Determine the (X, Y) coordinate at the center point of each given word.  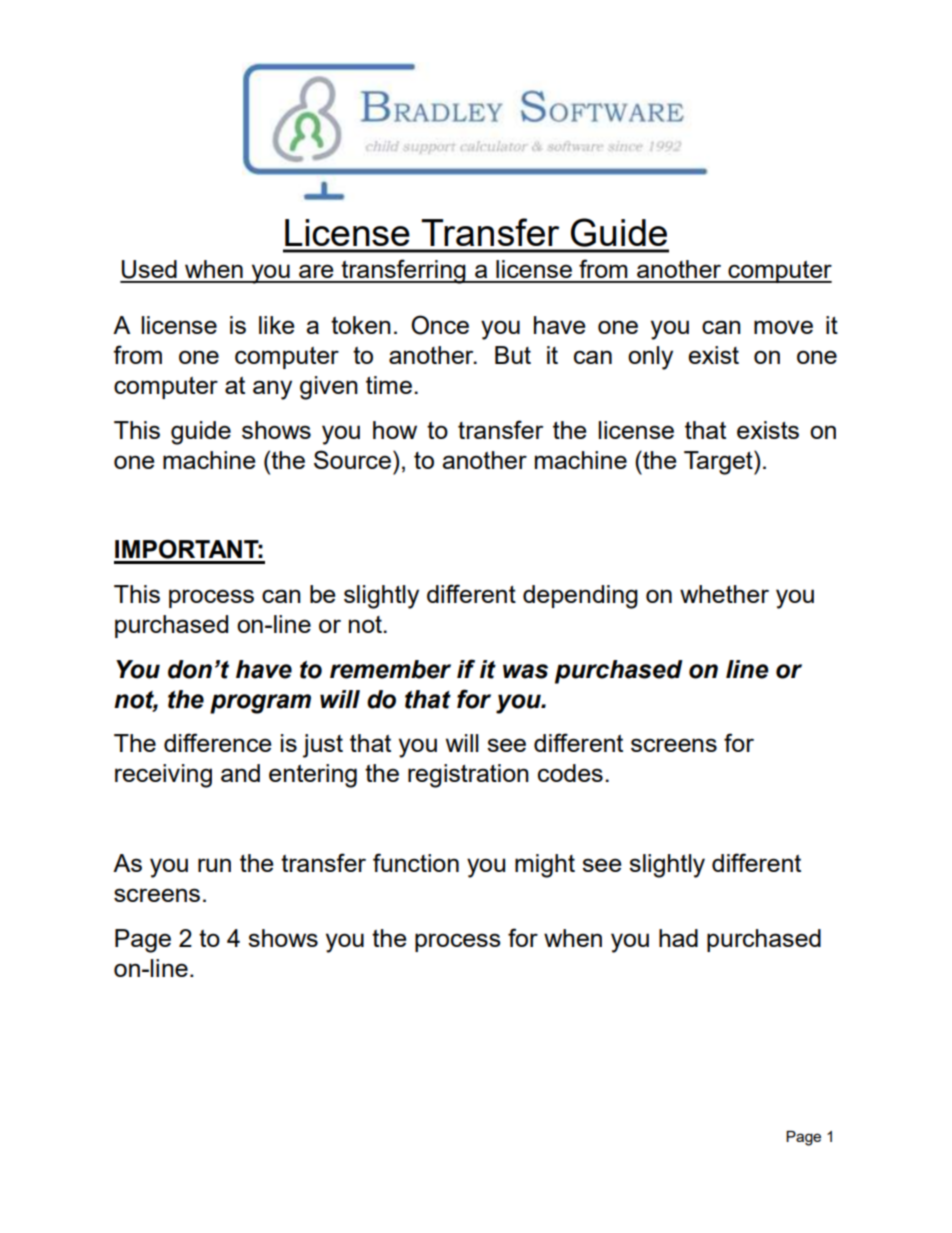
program (260, 704)
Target (719, 462)
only (650, 358)
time (389, 385)
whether (724, 594)
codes (570, 773)
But (513, 355)
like (277, 325)
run (214, 865)
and (240, 773)
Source (354, 459)
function (416, 862)
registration (468, 776)
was (525, 671)
